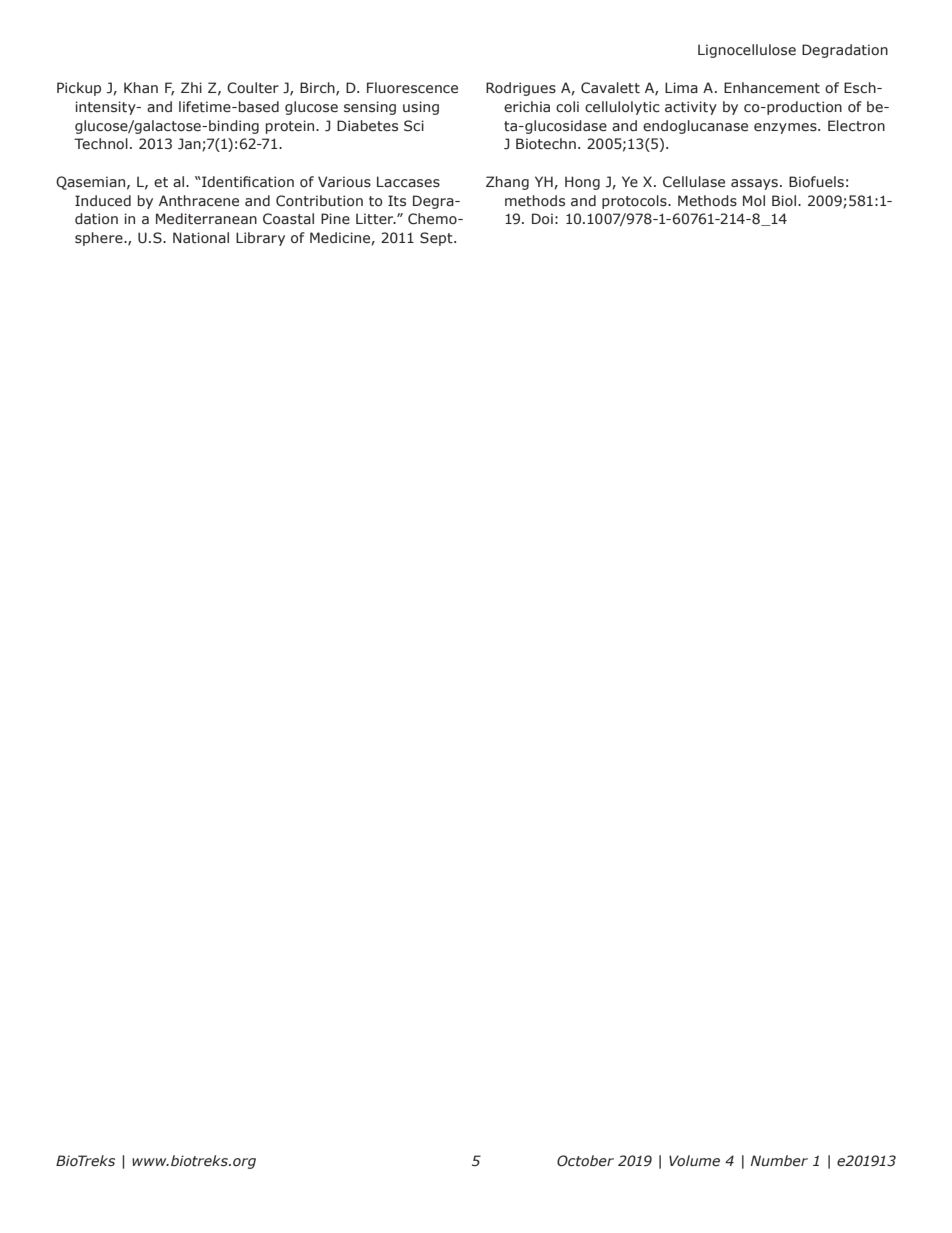 The image size is (952, 1233). What do you see at coordinates (772, 88) in the image?
I see `Enhancement` at bounding box center [772, 88].
